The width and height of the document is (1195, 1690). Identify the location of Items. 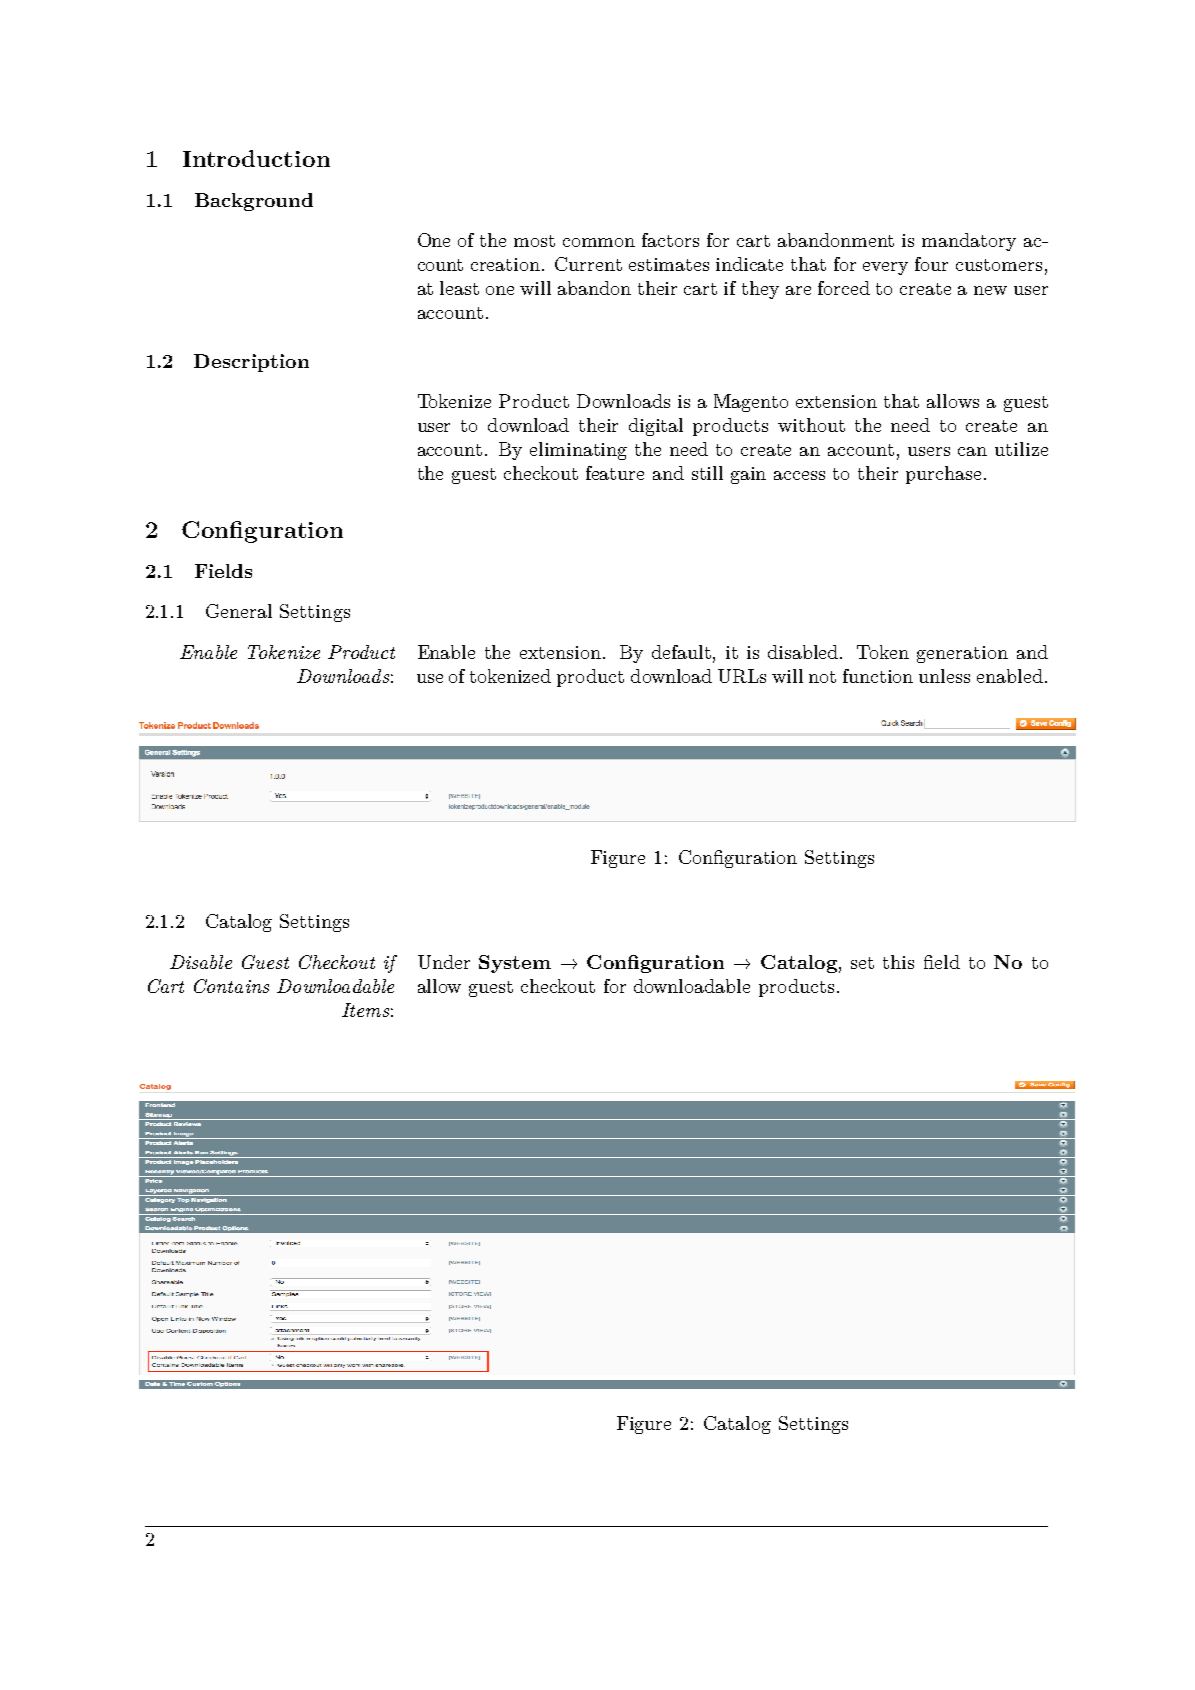
(365, 1010).
